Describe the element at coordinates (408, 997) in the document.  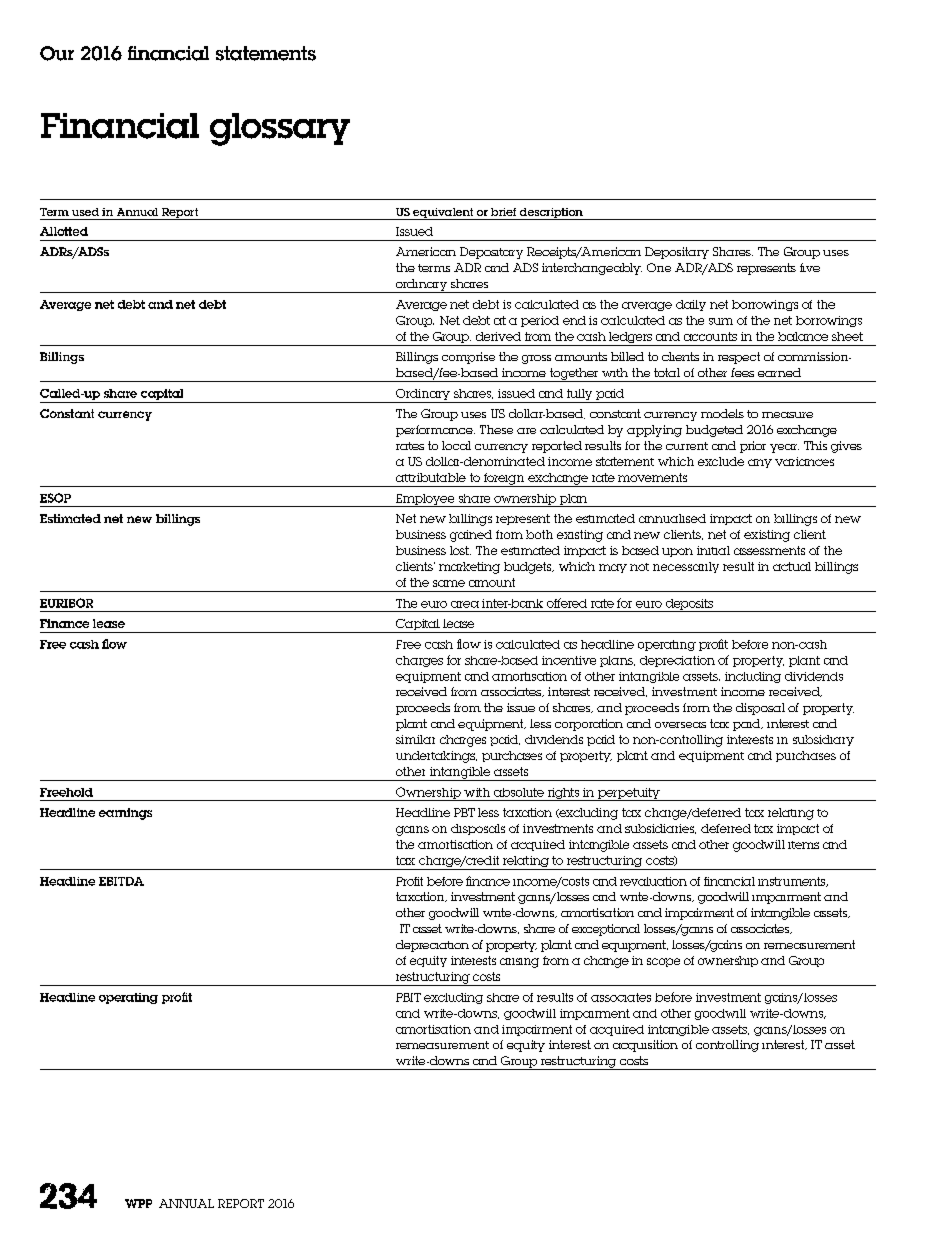
I see `PBIT` at that location.
